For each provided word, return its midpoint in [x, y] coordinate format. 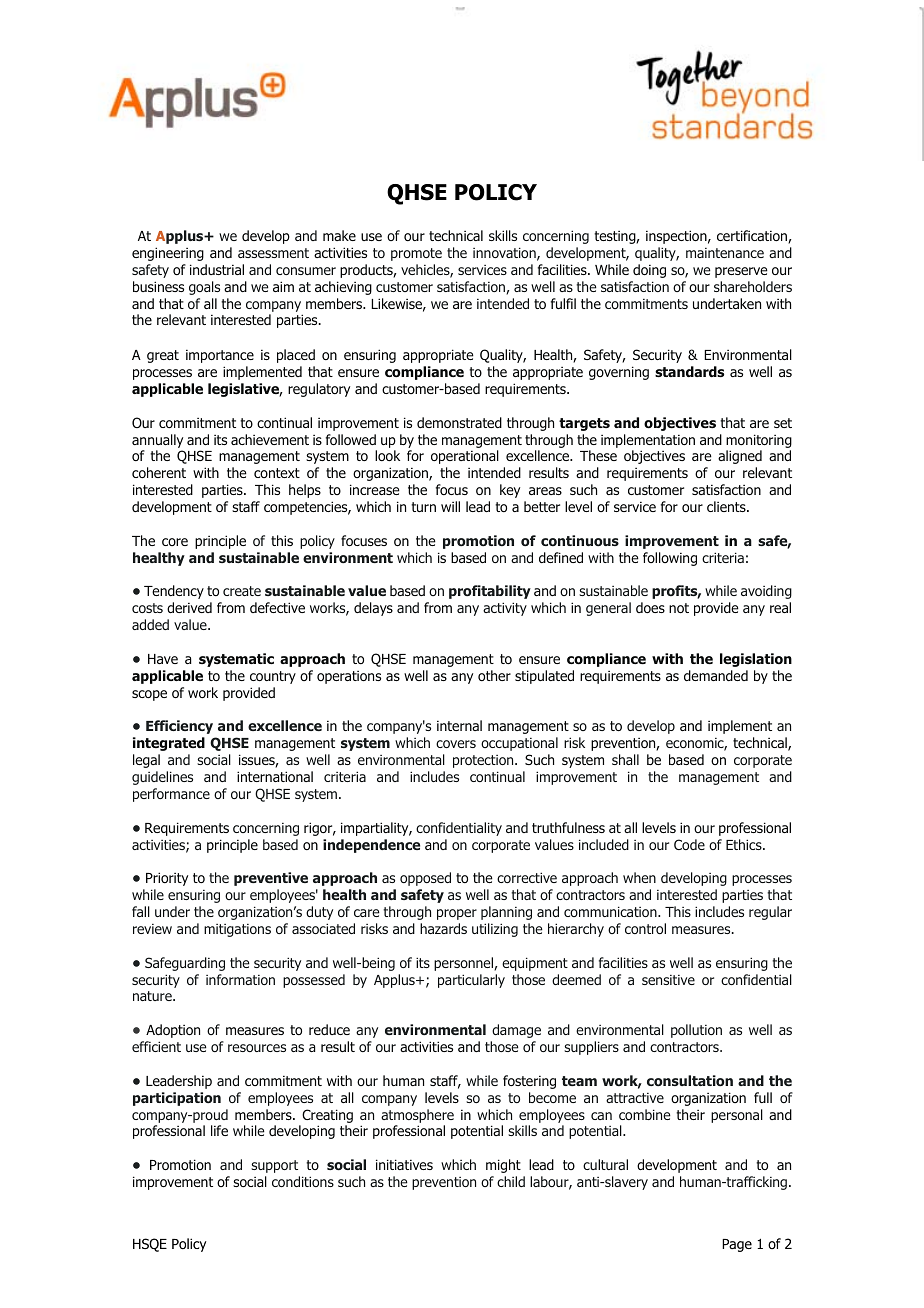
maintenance [725, 253]
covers [456, 744]
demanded [716, 675]
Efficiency [179, 727]
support [274, 1166]
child [511, 1181]
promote [416, 254]
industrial [217, 269]
